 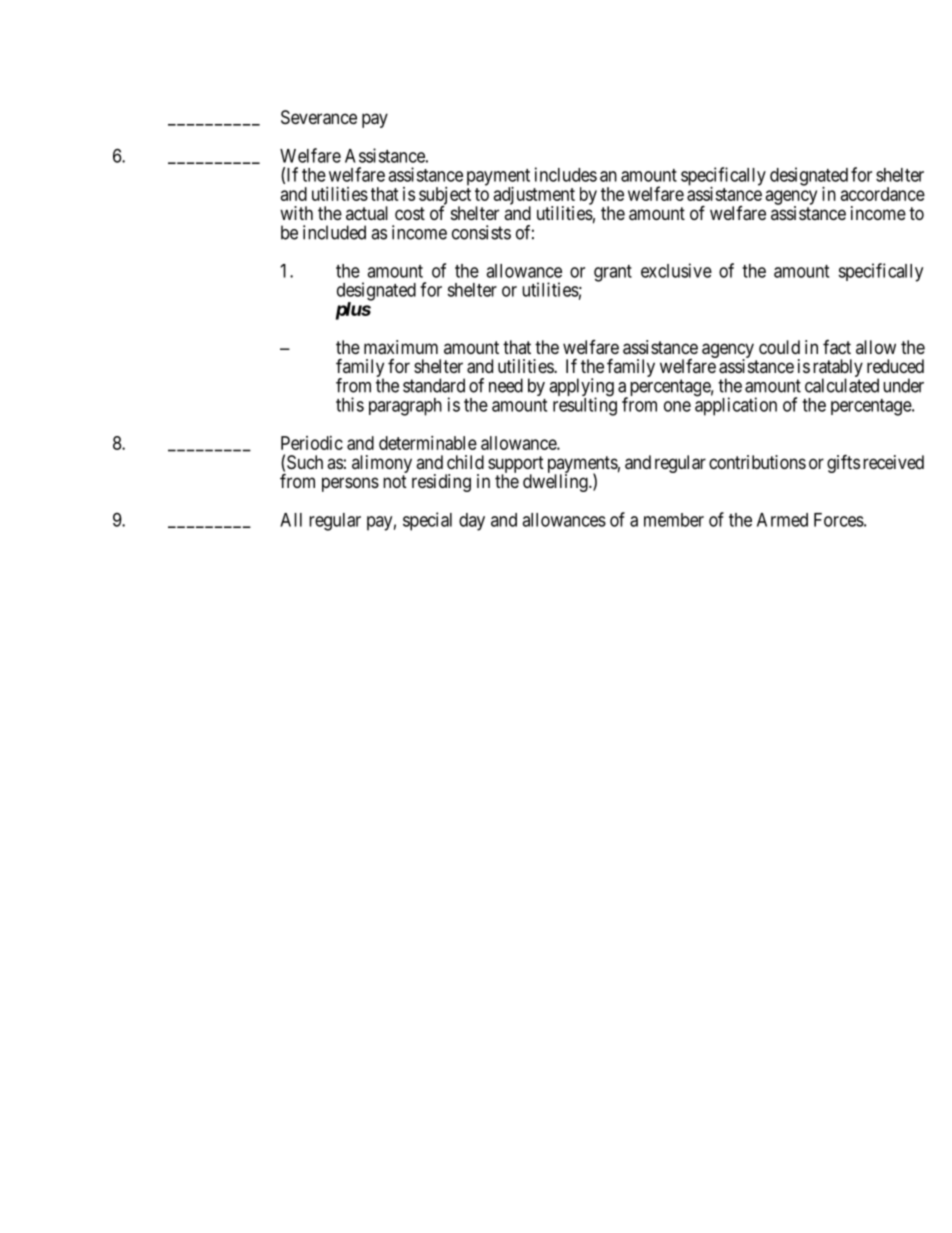 I want to click on grant, so click(x=613, y=273).
